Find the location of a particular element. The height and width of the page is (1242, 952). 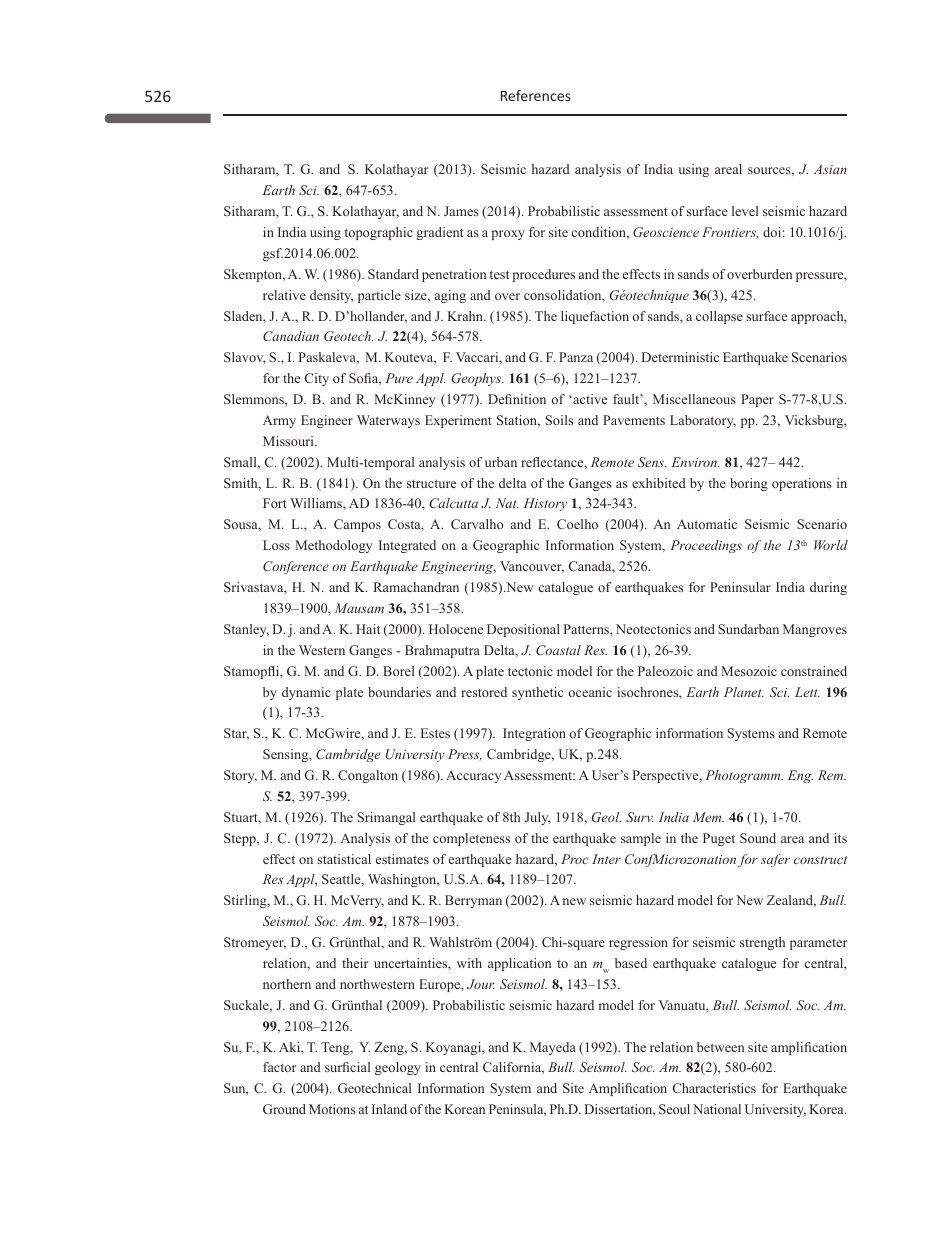

References is located at coordinates (536, 95).
